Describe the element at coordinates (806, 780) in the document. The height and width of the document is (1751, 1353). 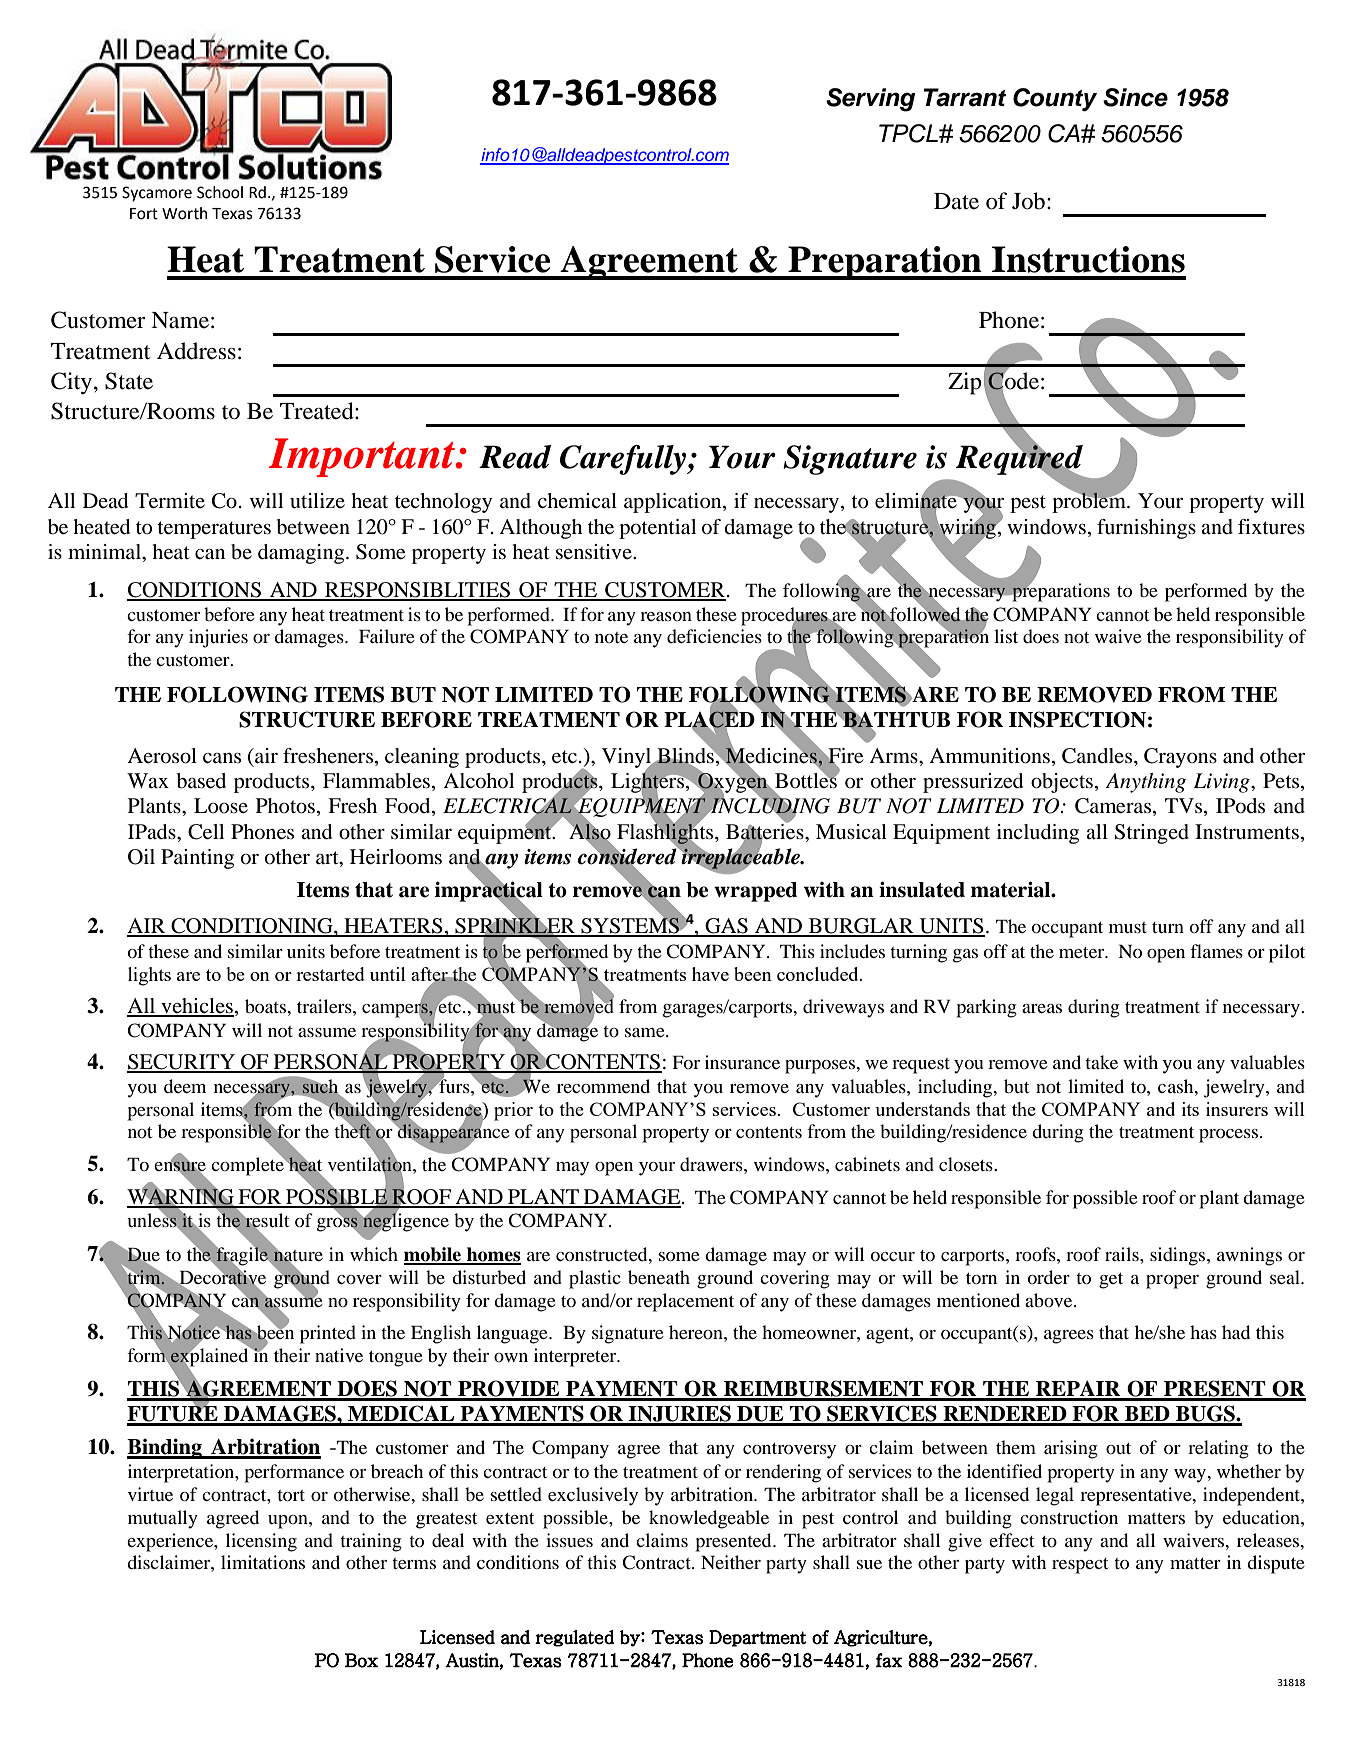
I see `Bottles` at that location.
